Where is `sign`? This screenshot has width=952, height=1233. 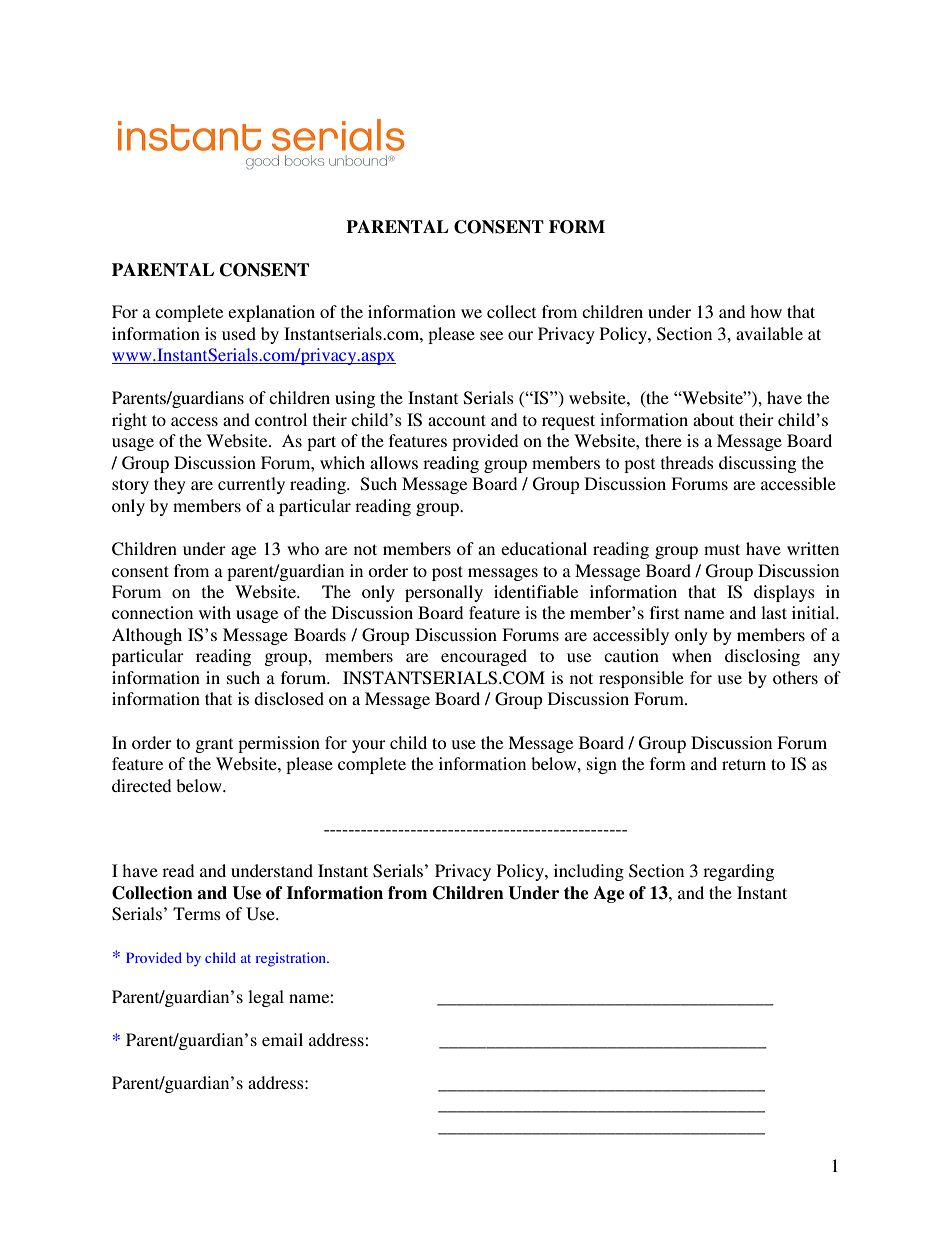
sign is located at coordinates (602, 765).
